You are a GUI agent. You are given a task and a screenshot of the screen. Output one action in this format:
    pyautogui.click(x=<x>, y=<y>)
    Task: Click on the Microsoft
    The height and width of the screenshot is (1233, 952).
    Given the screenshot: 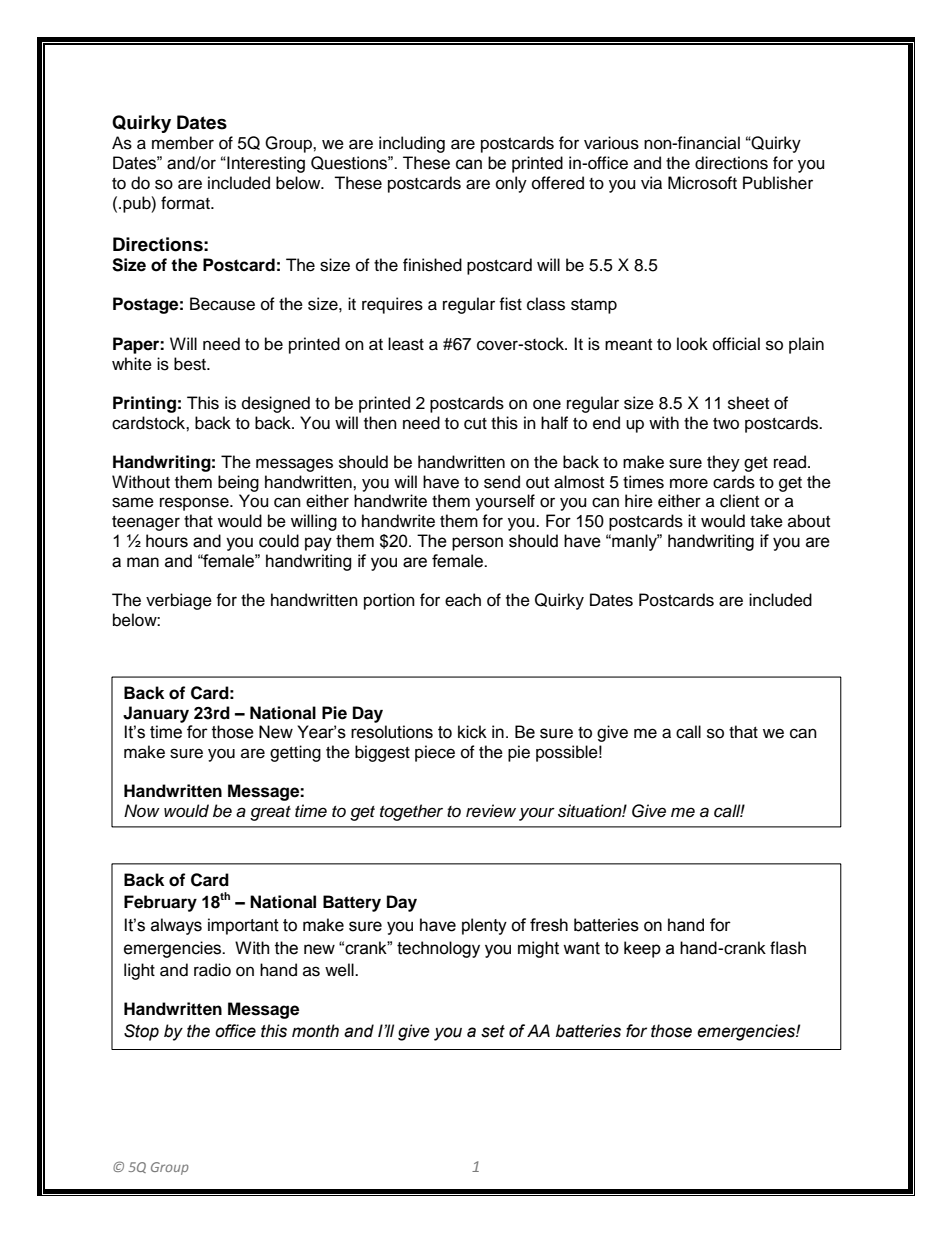 What is the action you would take?
    pyautogui.click(x=702, y=183)
